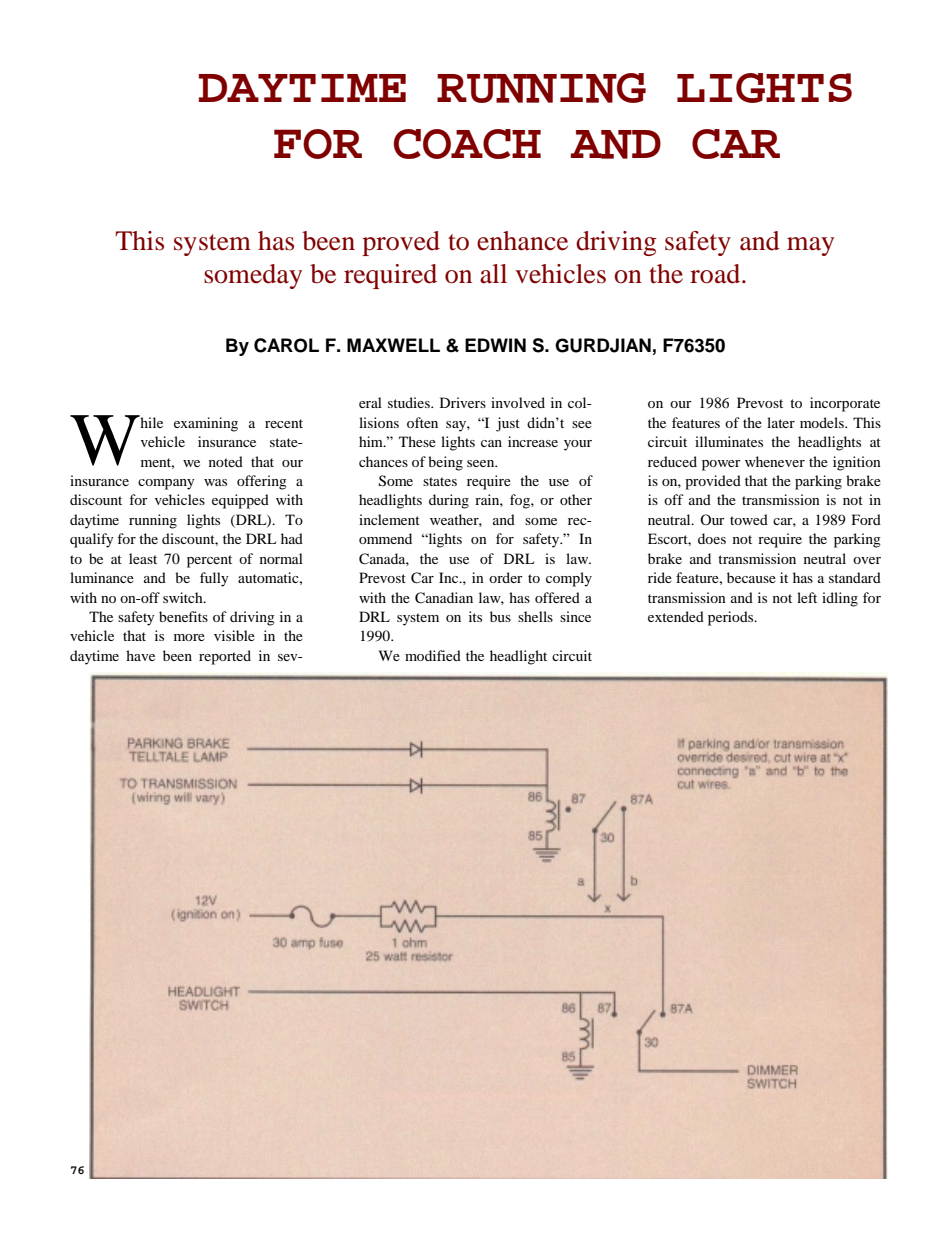  I want to click on periods, so click(732, 618).
